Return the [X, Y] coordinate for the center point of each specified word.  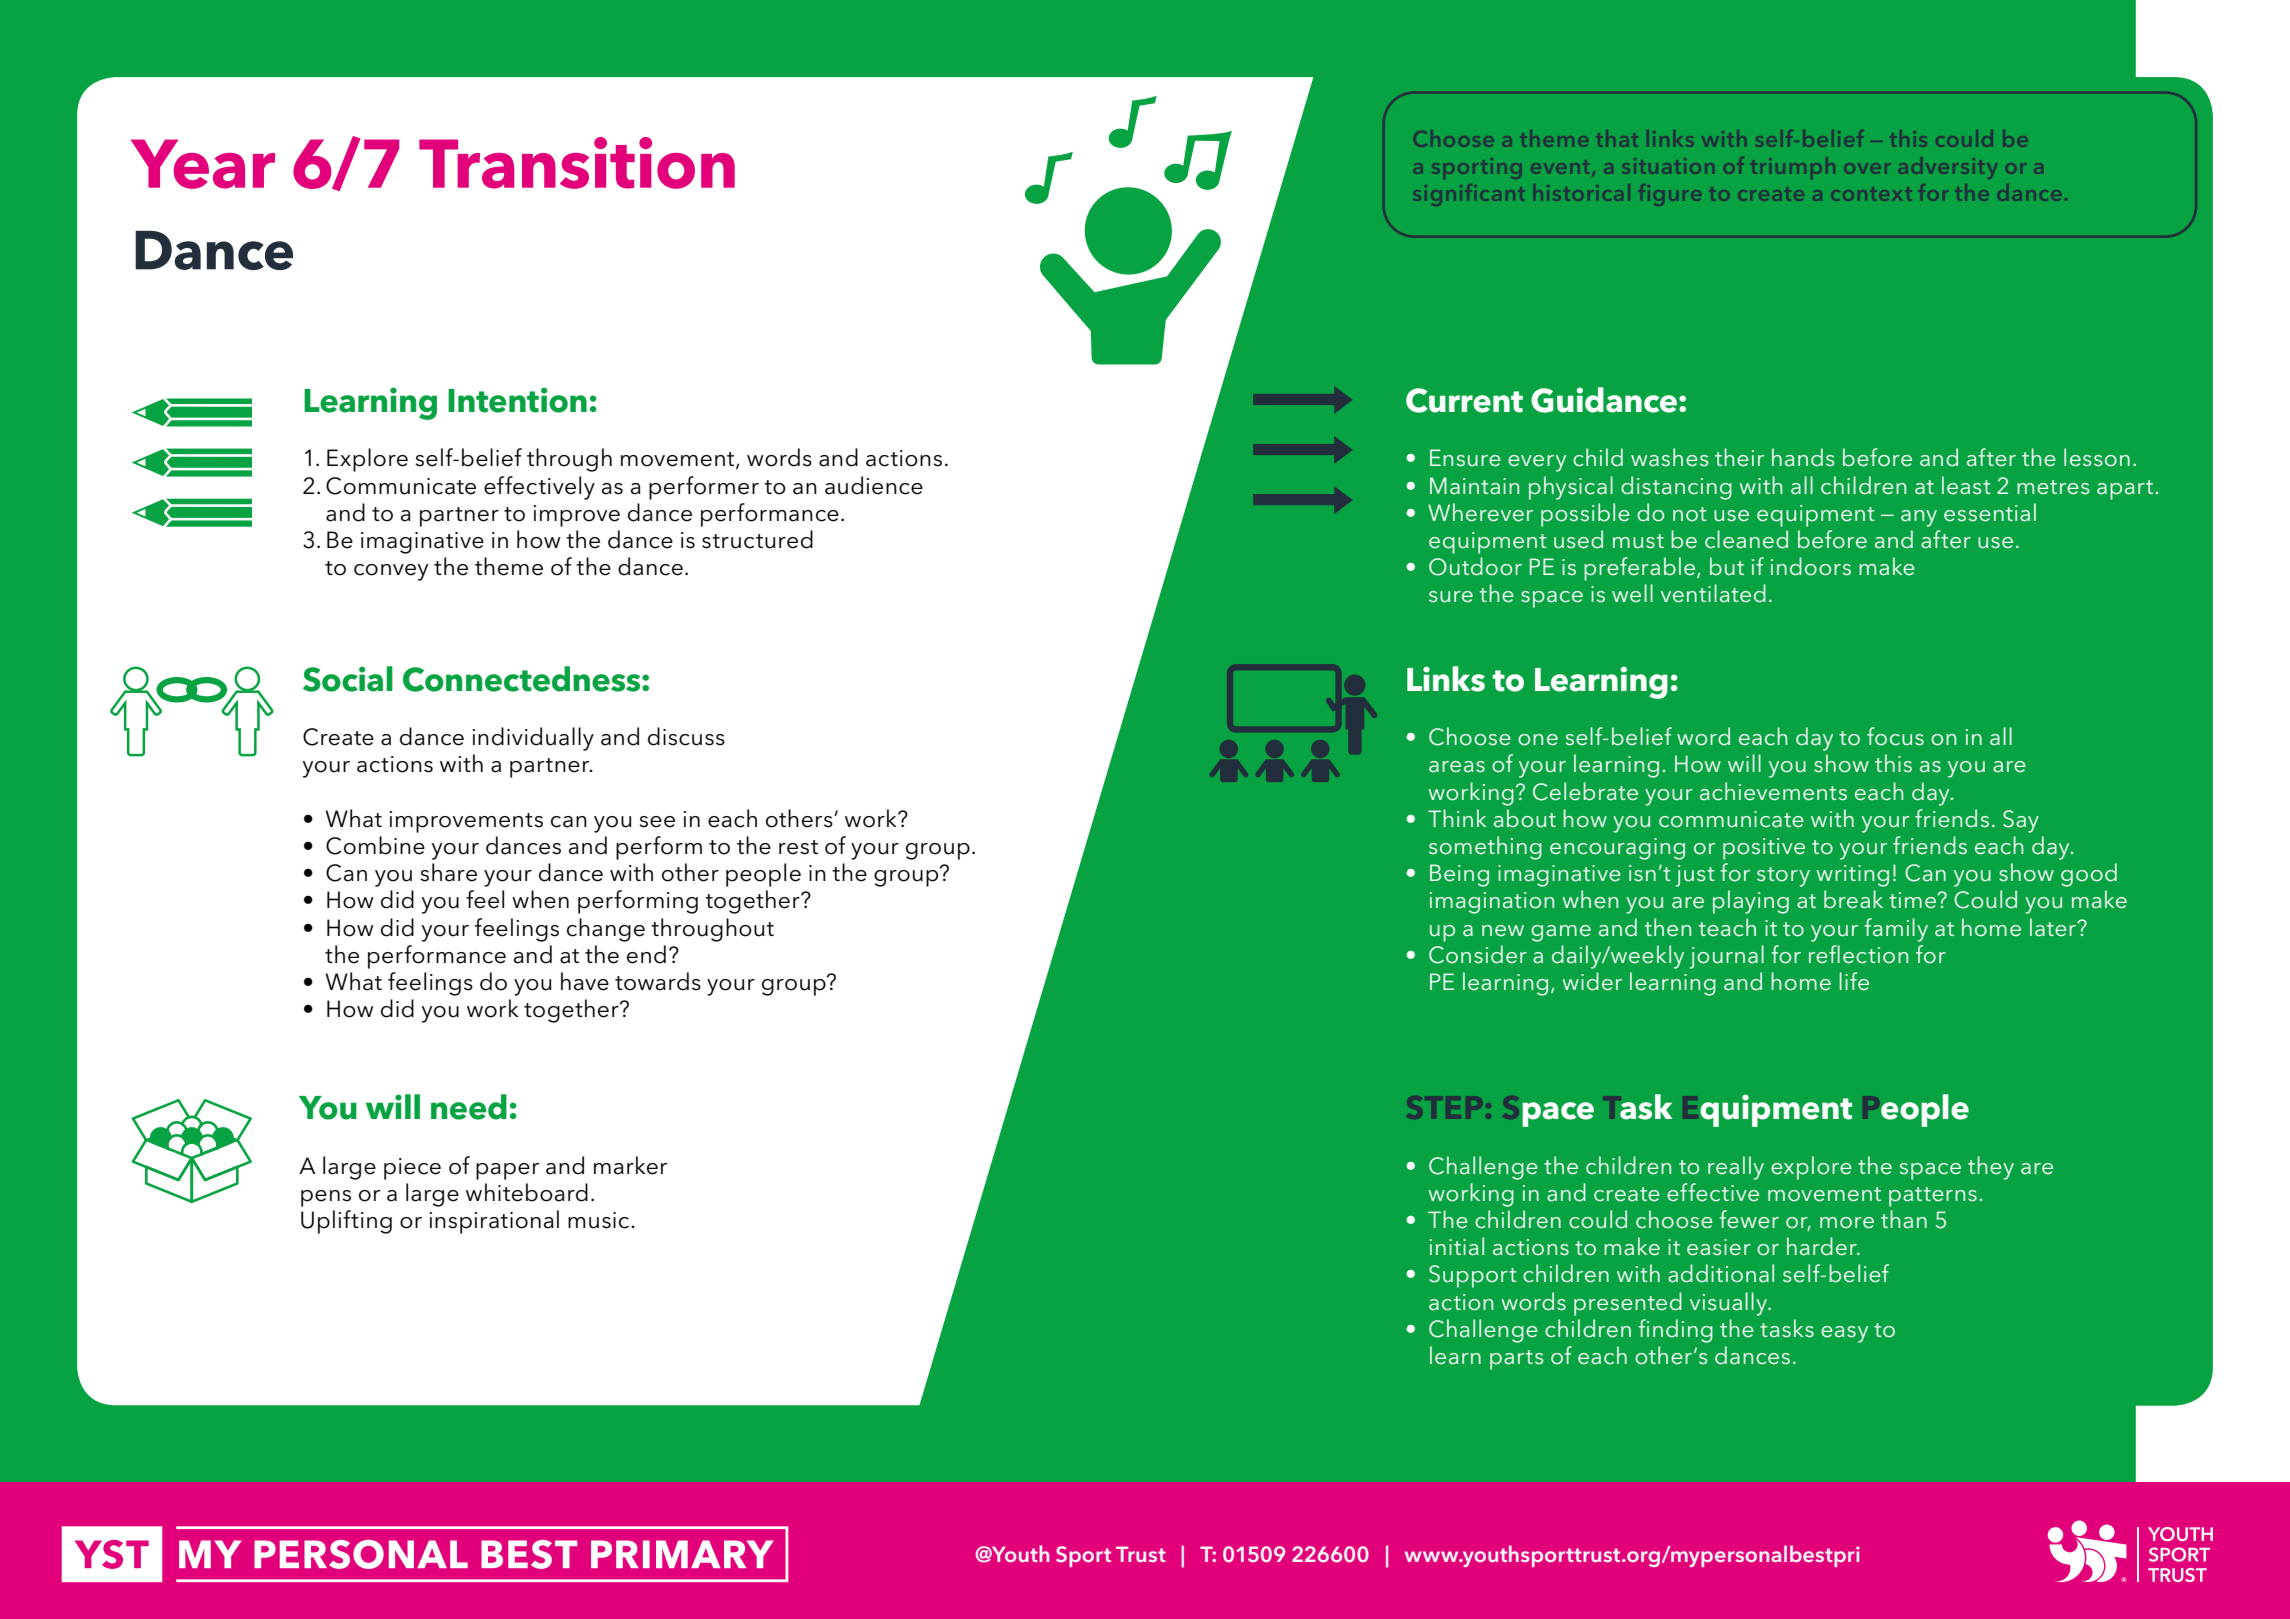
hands [1803, 457]
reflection [1858, 954]
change [606, 930]
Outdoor [1475, 566]
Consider [1478, 954]
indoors [1811, 566]
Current [1464, 400]
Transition [577, 163]
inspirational [494, 1222]
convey [391, 572]
